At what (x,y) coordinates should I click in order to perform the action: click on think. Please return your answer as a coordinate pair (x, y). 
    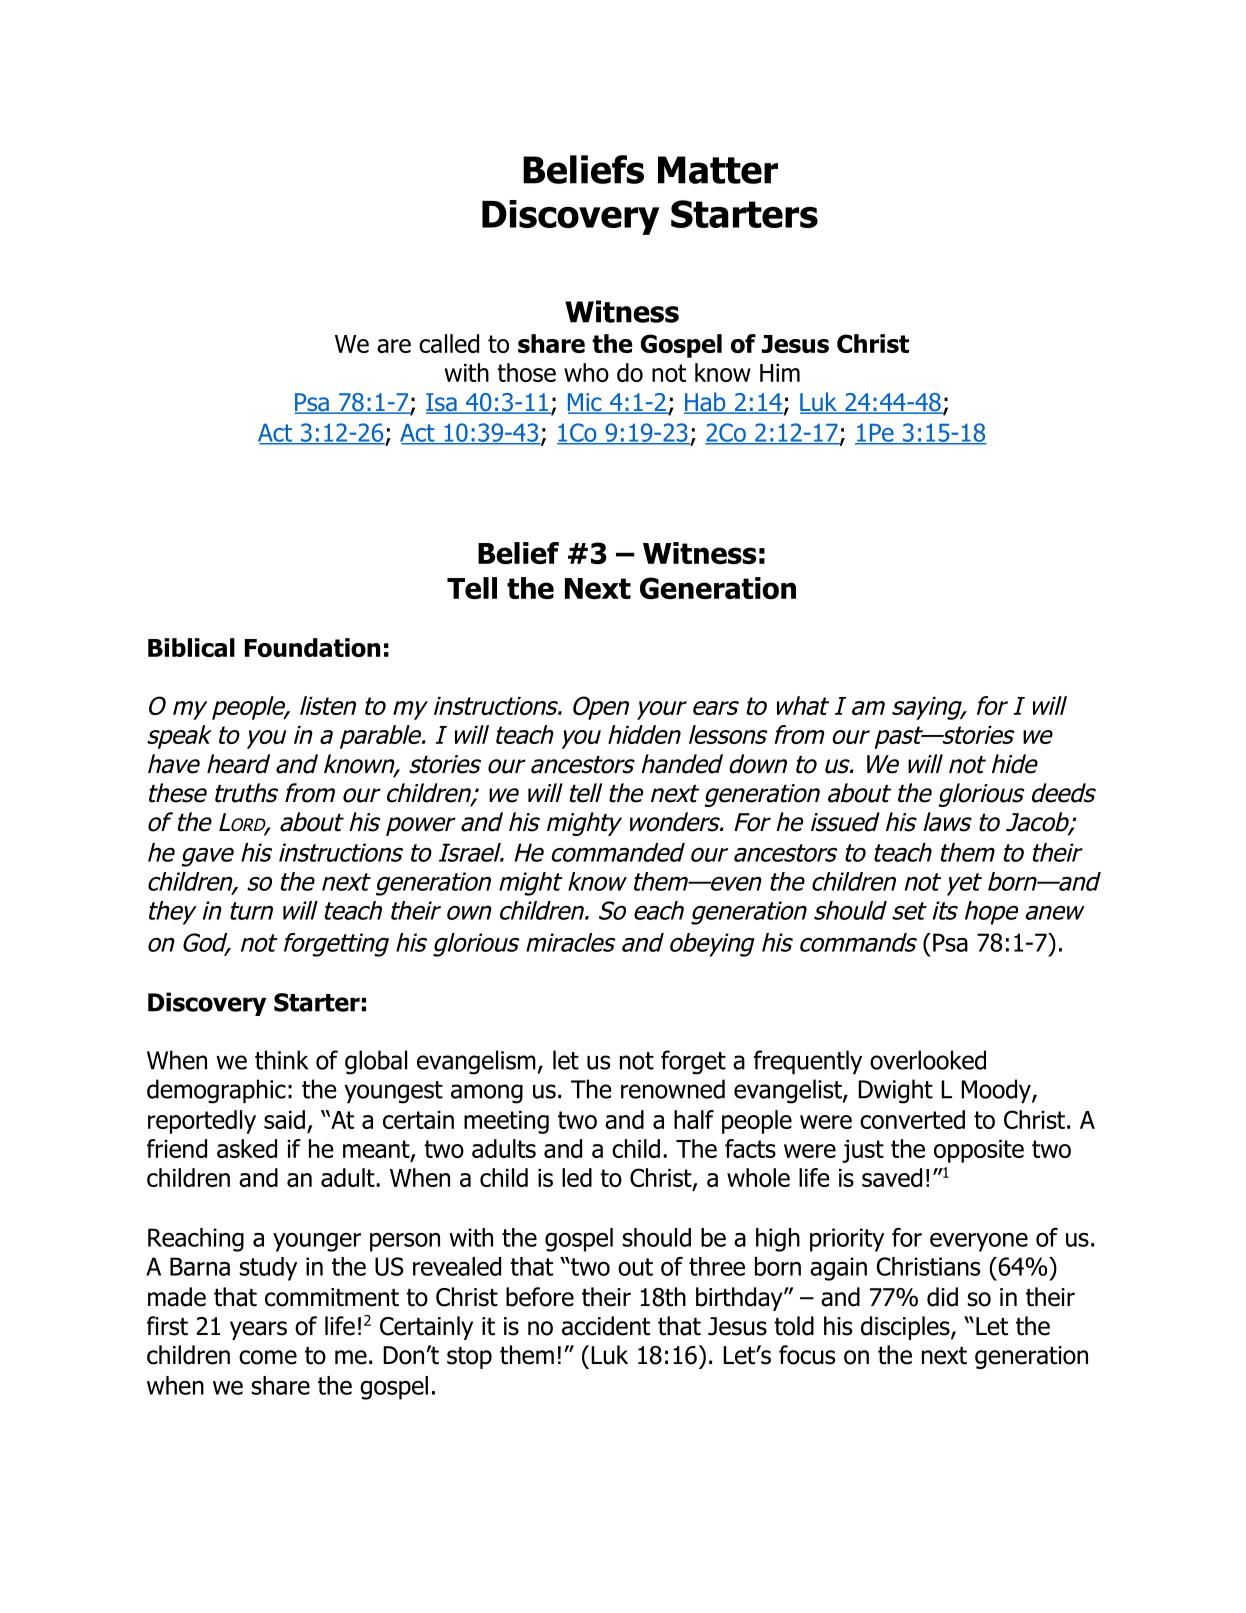
    Looking at the image, I should click on (281, 1060).
